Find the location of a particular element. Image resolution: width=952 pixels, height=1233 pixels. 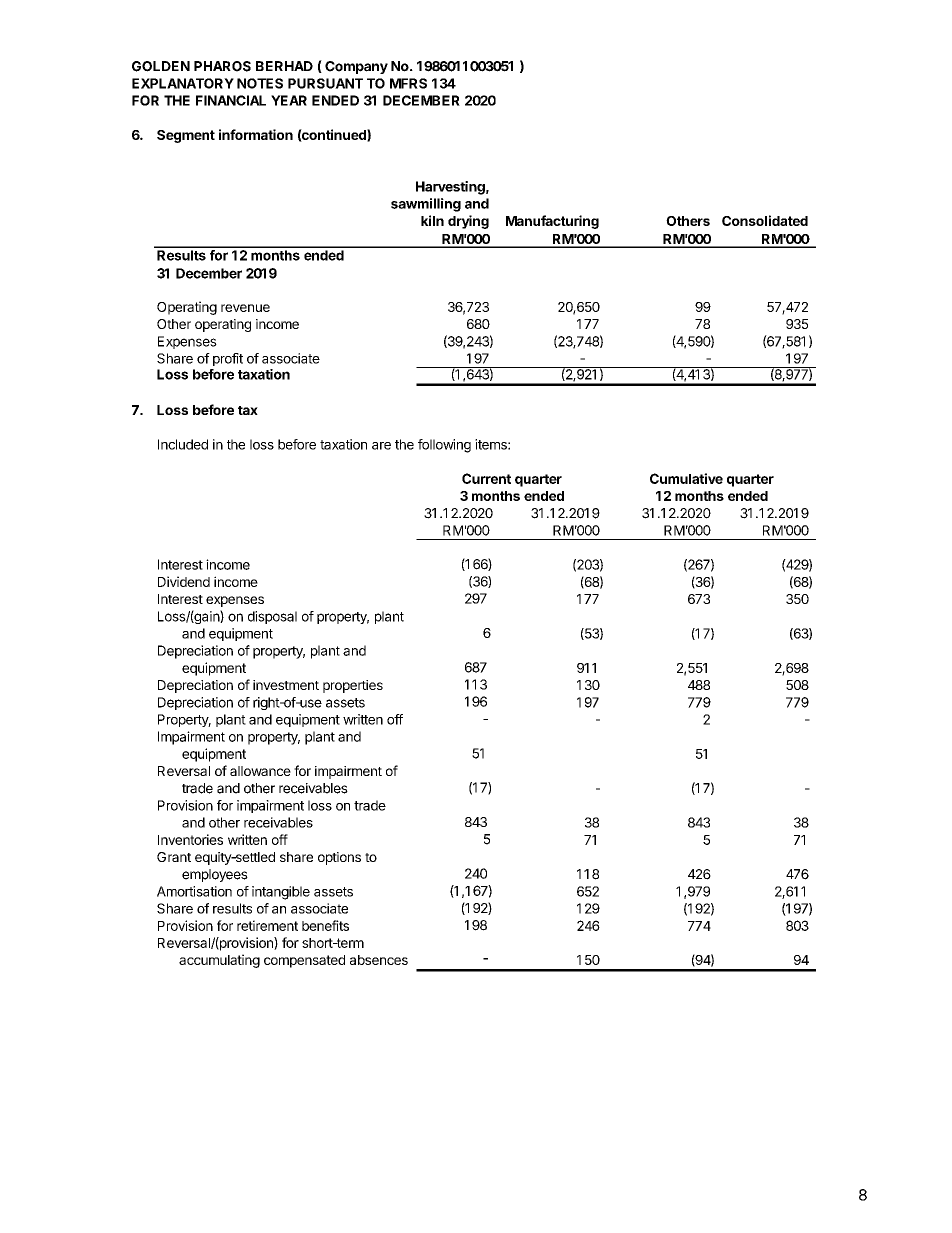

Consolidated is located at coordinates (765, 220).
